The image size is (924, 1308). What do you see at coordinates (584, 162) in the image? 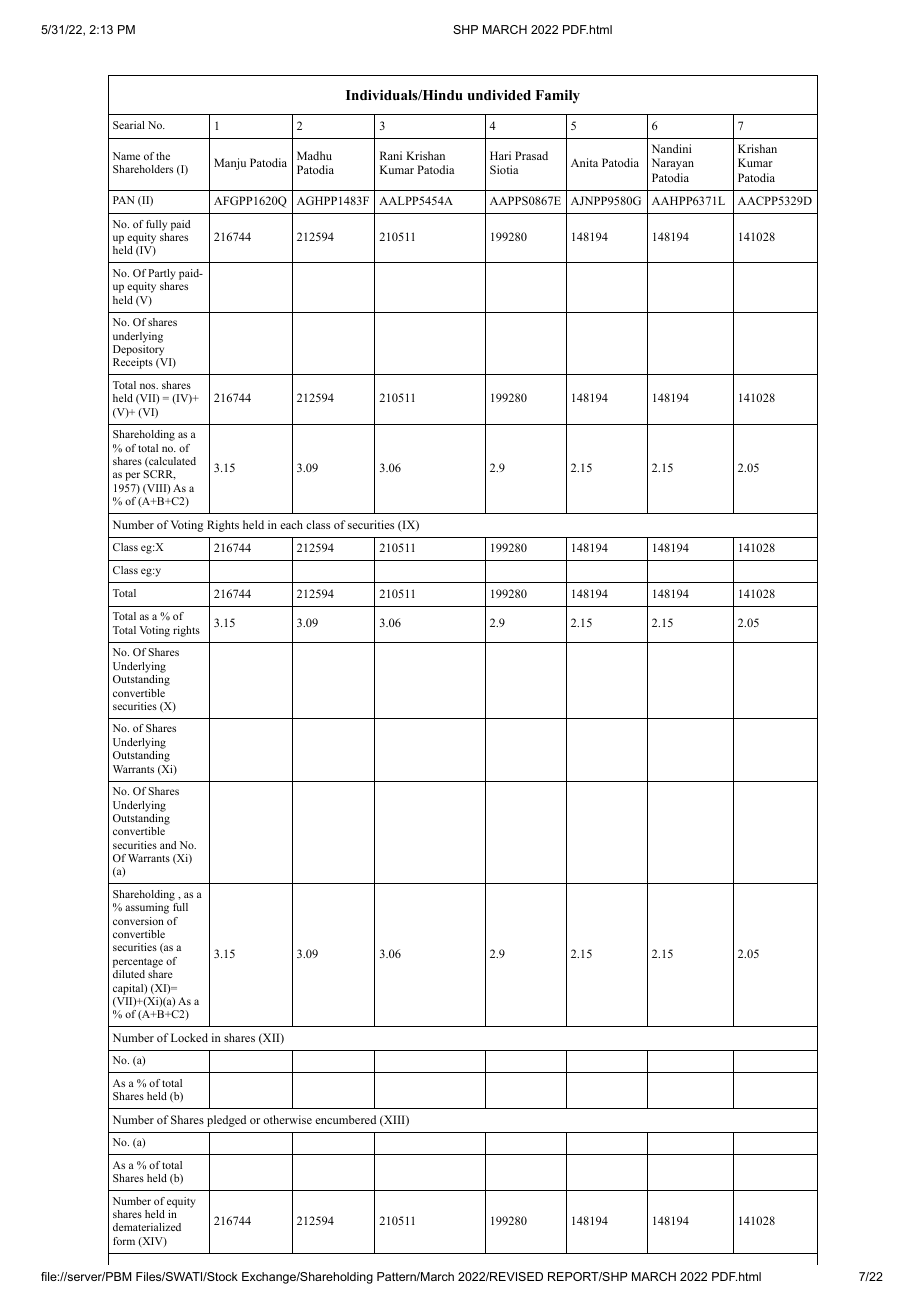
I see `Anita` at bounding box center [584, 162].
